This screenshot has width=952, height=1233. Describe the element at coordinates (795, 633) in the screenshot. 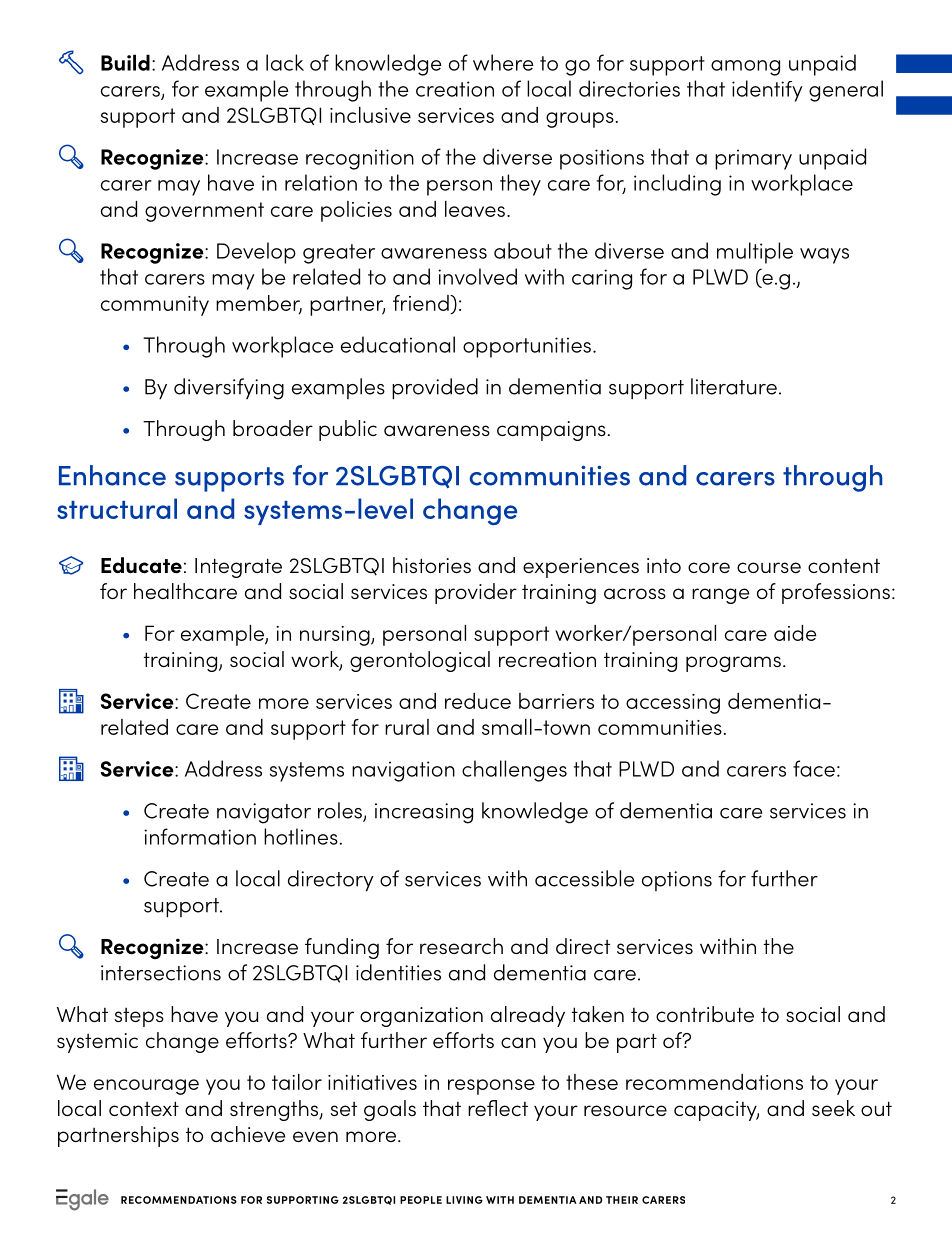

I see `aide` at that location.
